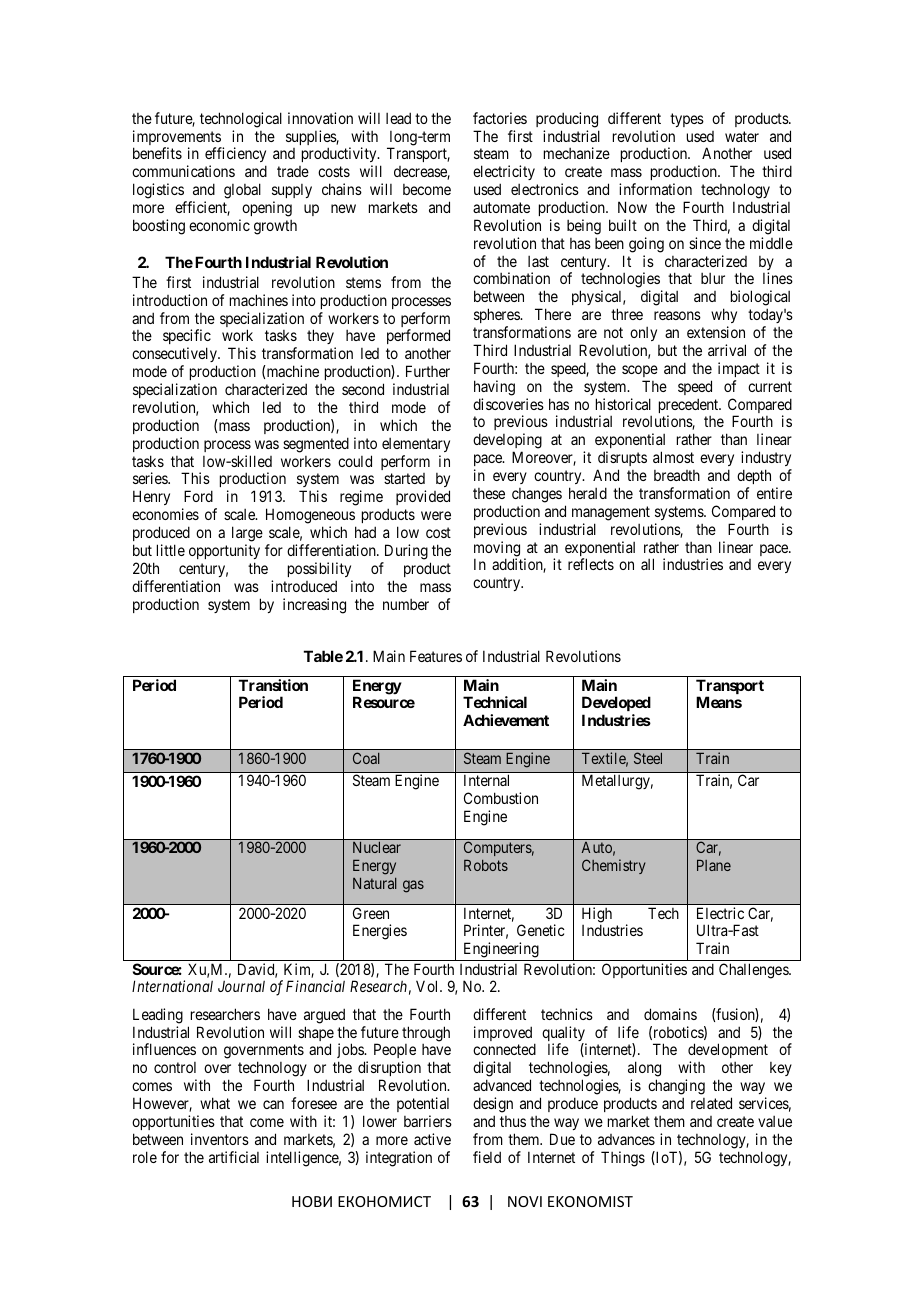  Describe the element at coordinates (198, 496) in the document. I see `Ford` at that location.
